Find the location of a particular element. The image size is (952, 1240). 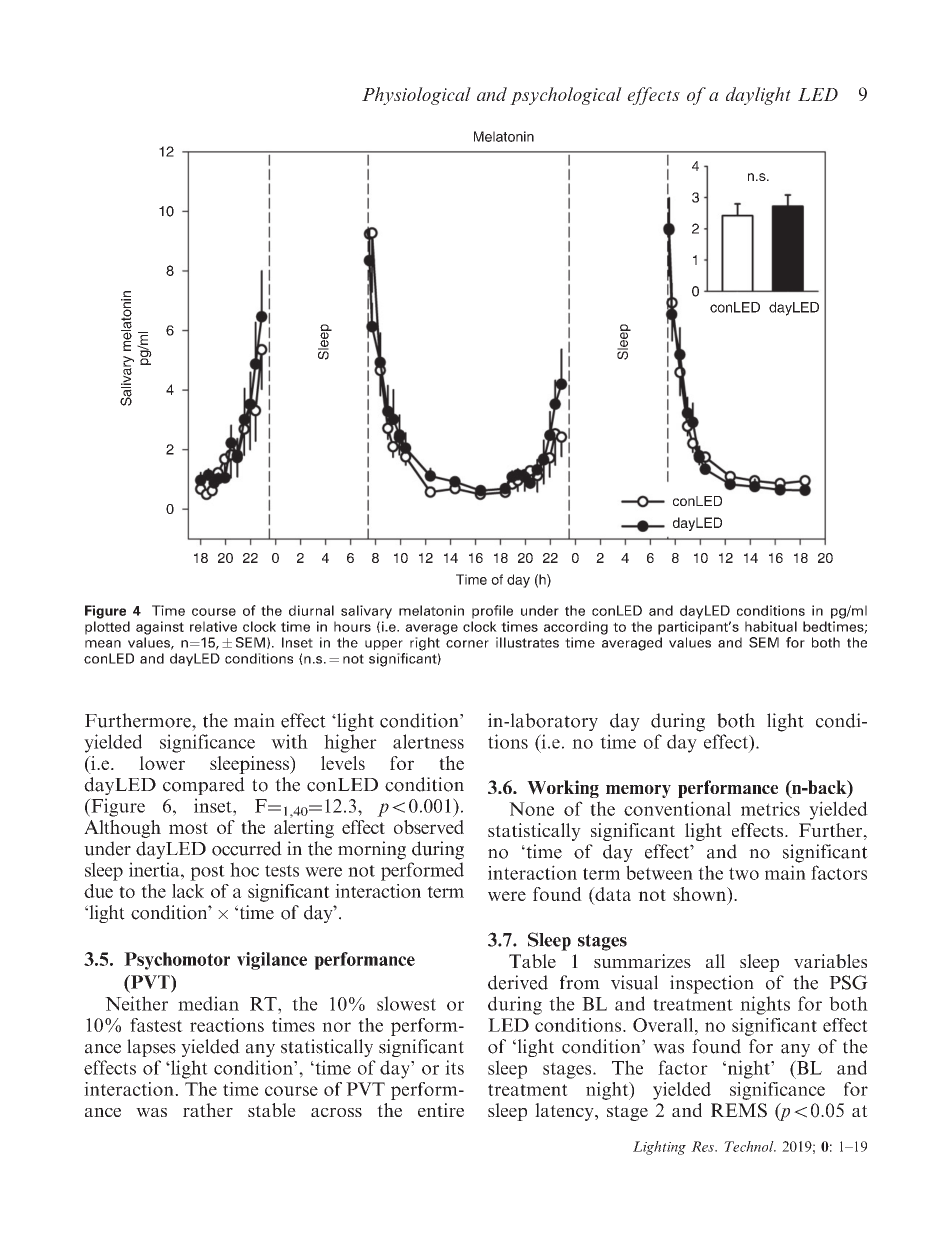

relative is located at coordinates (213, 626).
